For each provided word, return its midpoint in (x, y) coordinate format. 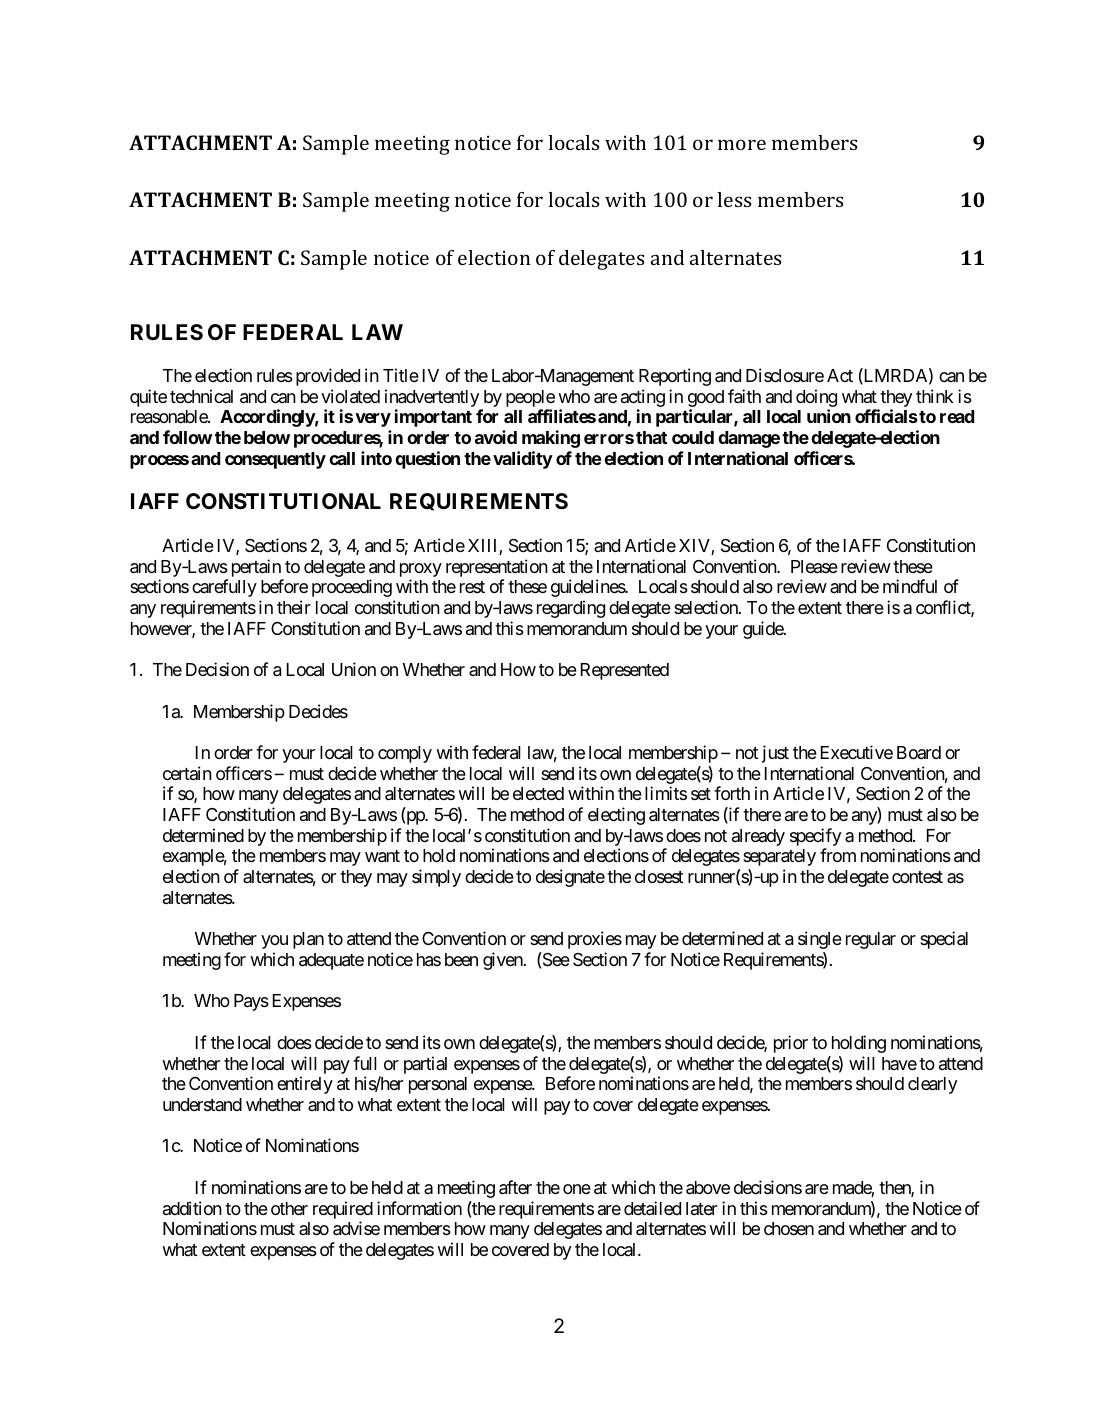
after (515, 1187)
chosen (789, 1228)
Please (814, 566)
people (530, 400)
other (289, 1208)
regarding (571, 609)
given (504, 961)
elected (538, 793)
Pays (251, 1002)
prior (791, 1044)
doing (816, 399)
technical (201, 396)
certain (187, 773)
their (294, 607)
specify (815, 838)
